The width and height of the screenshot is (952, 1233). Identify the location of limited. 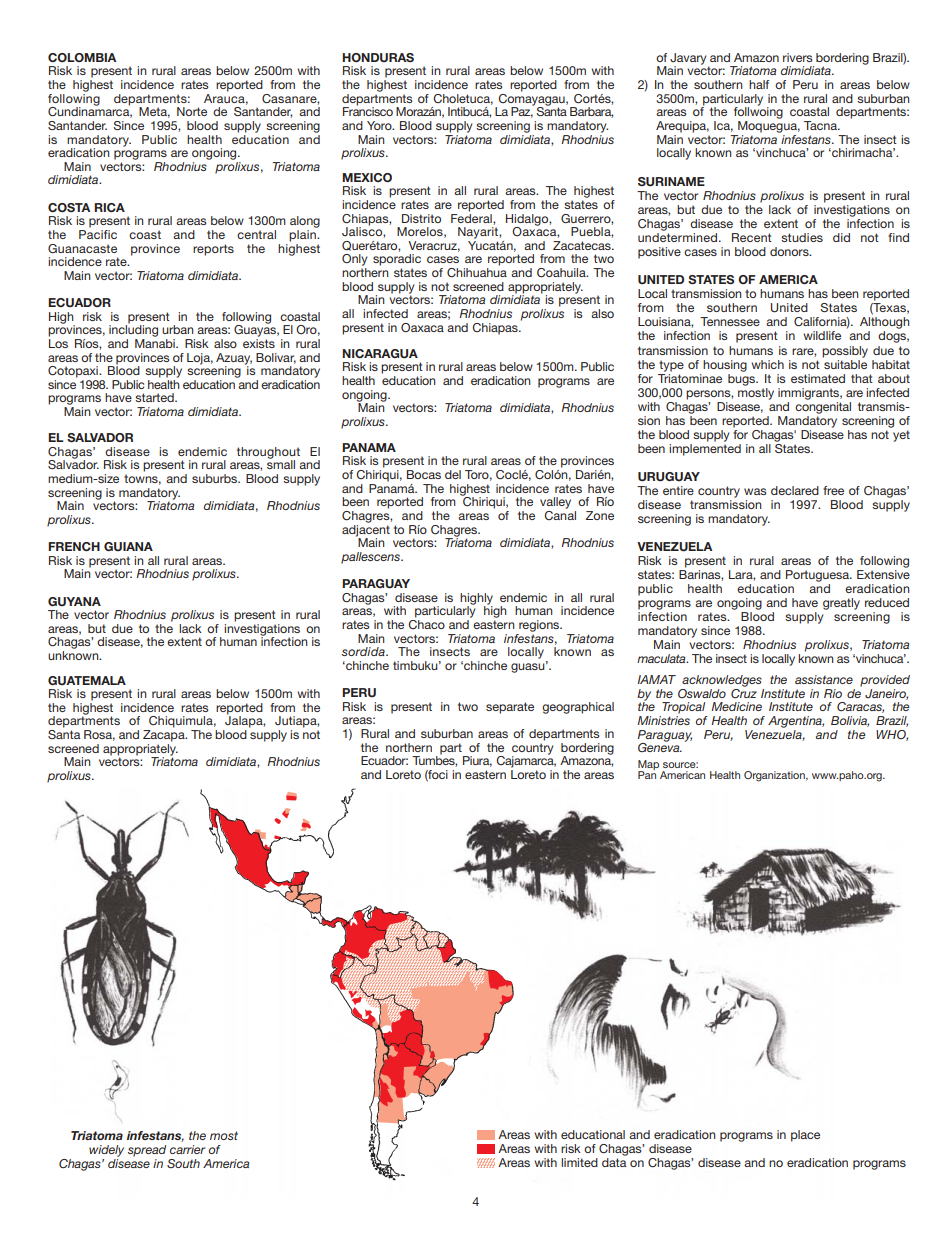
(579, 1162).
